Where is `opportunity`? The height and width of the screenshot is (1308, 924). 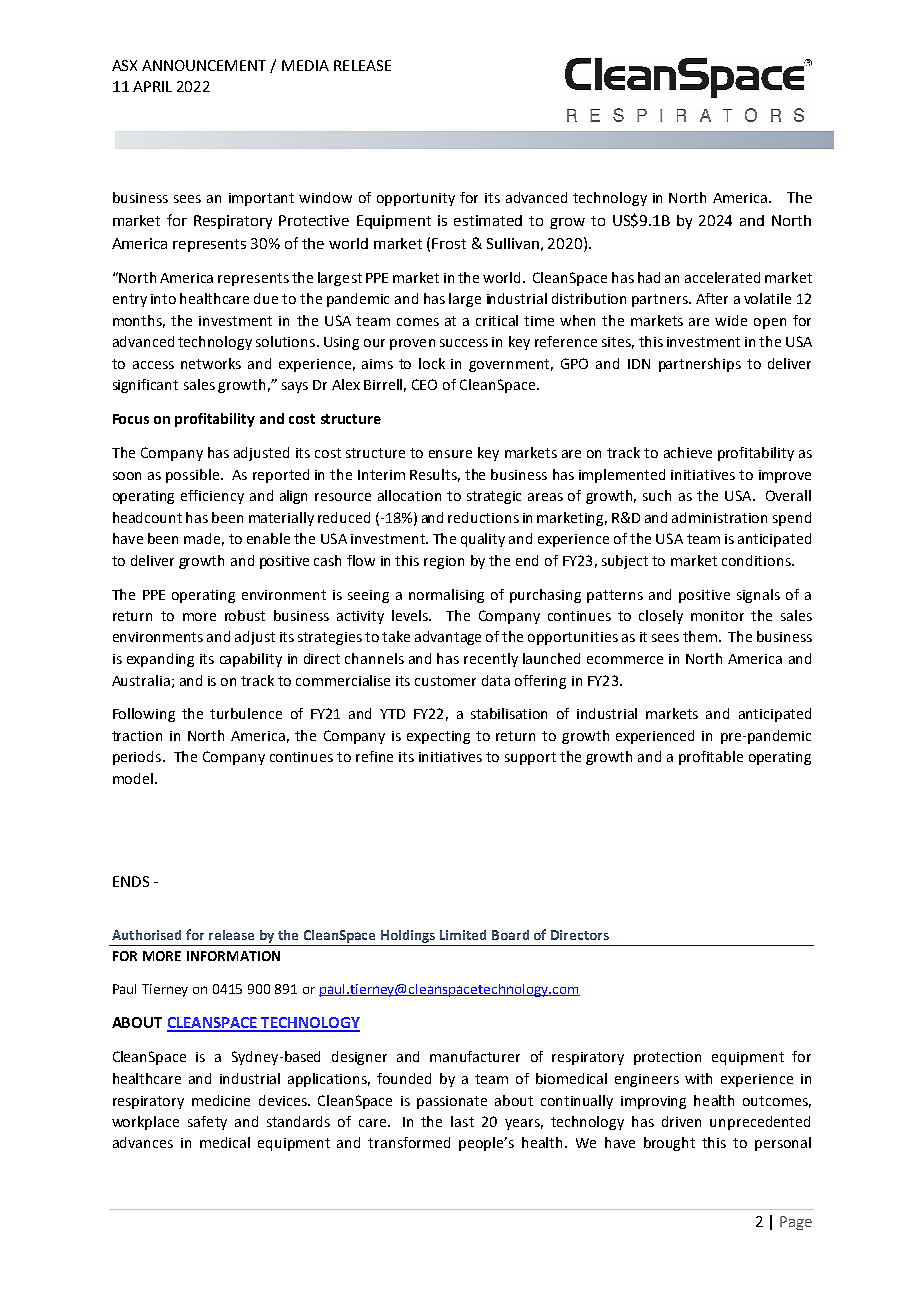
opportunity is located at coordinates (416, 199).
